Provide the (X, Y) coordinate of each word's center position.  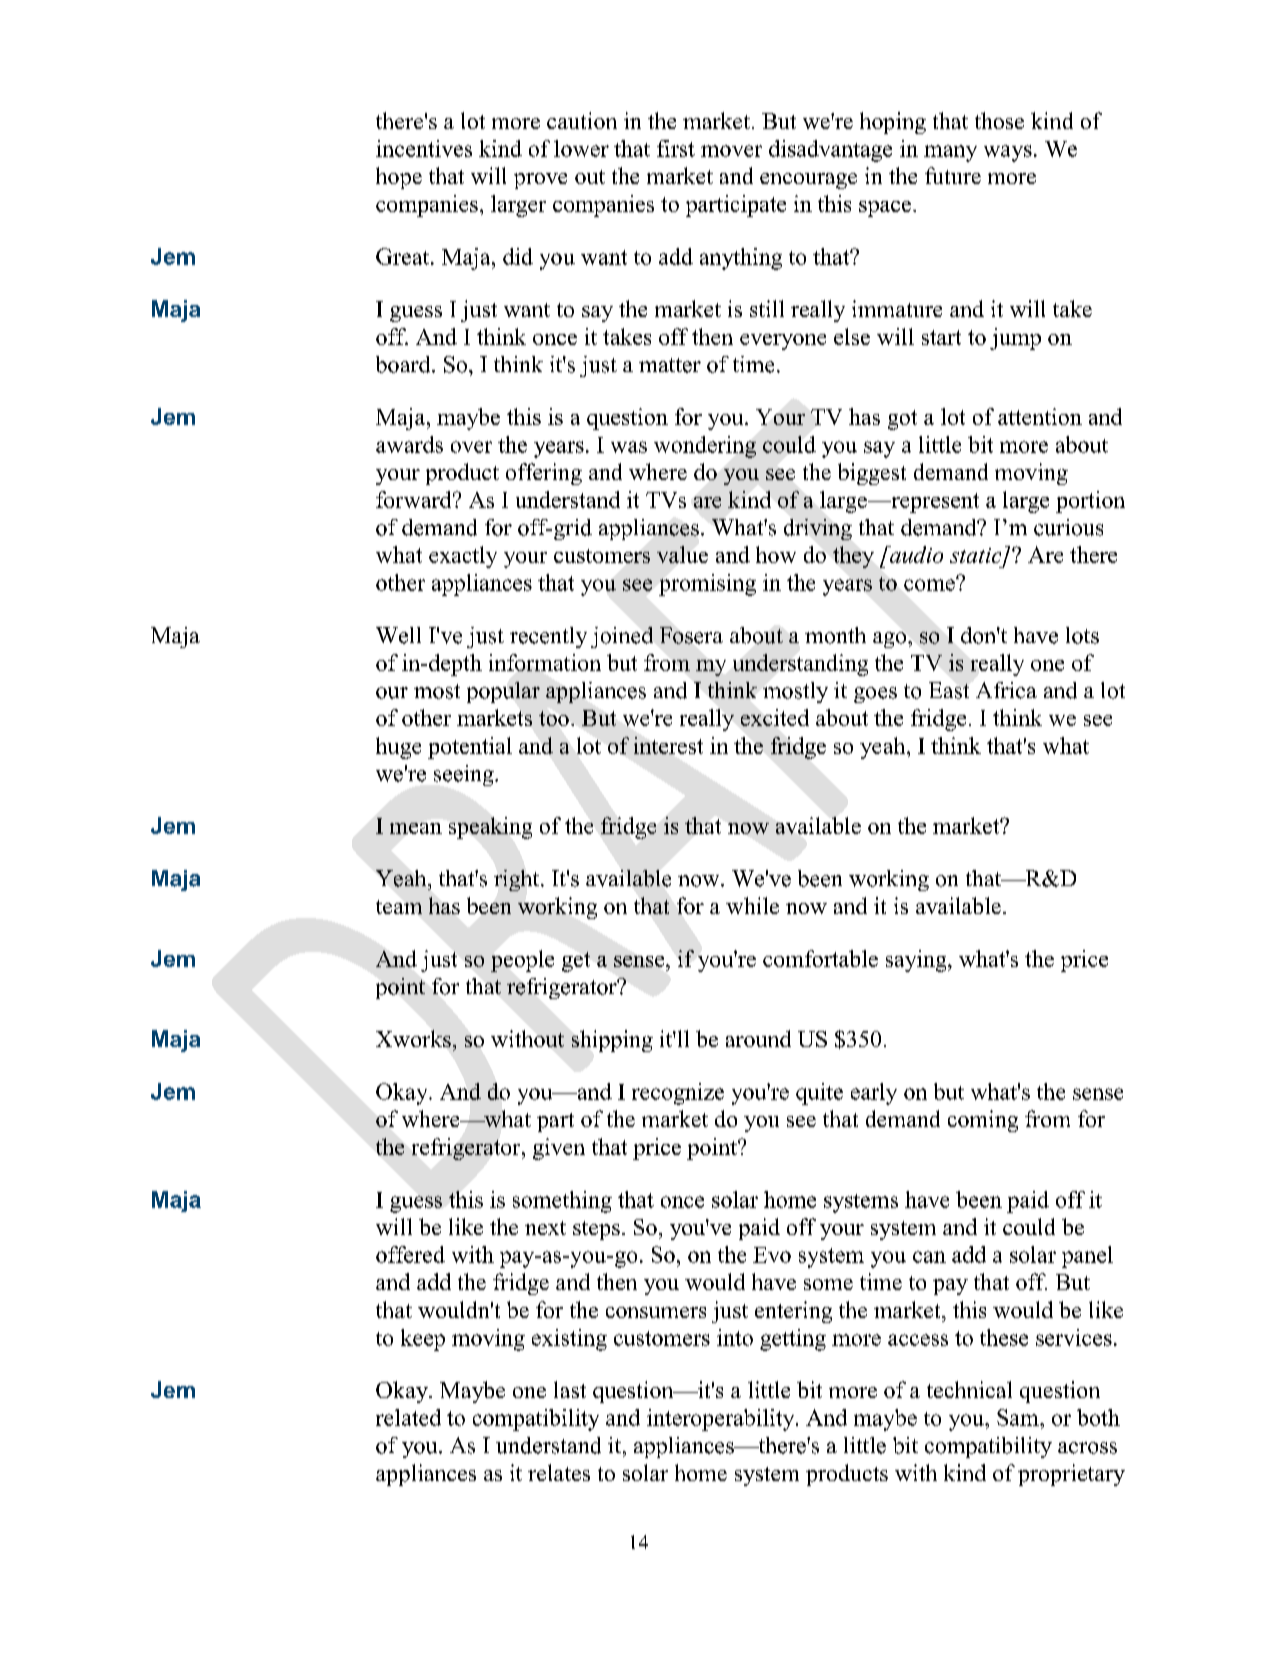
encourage (808, 181)
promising (707, 585)
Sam (1019, 1417)
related (408, 1417)
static (977, 557)
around (758, 1038)
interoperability (722, 1420)
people (522, 961)
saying (917, 961)
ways (1008, 153)
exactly (463, 557)
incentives (424, 148)
